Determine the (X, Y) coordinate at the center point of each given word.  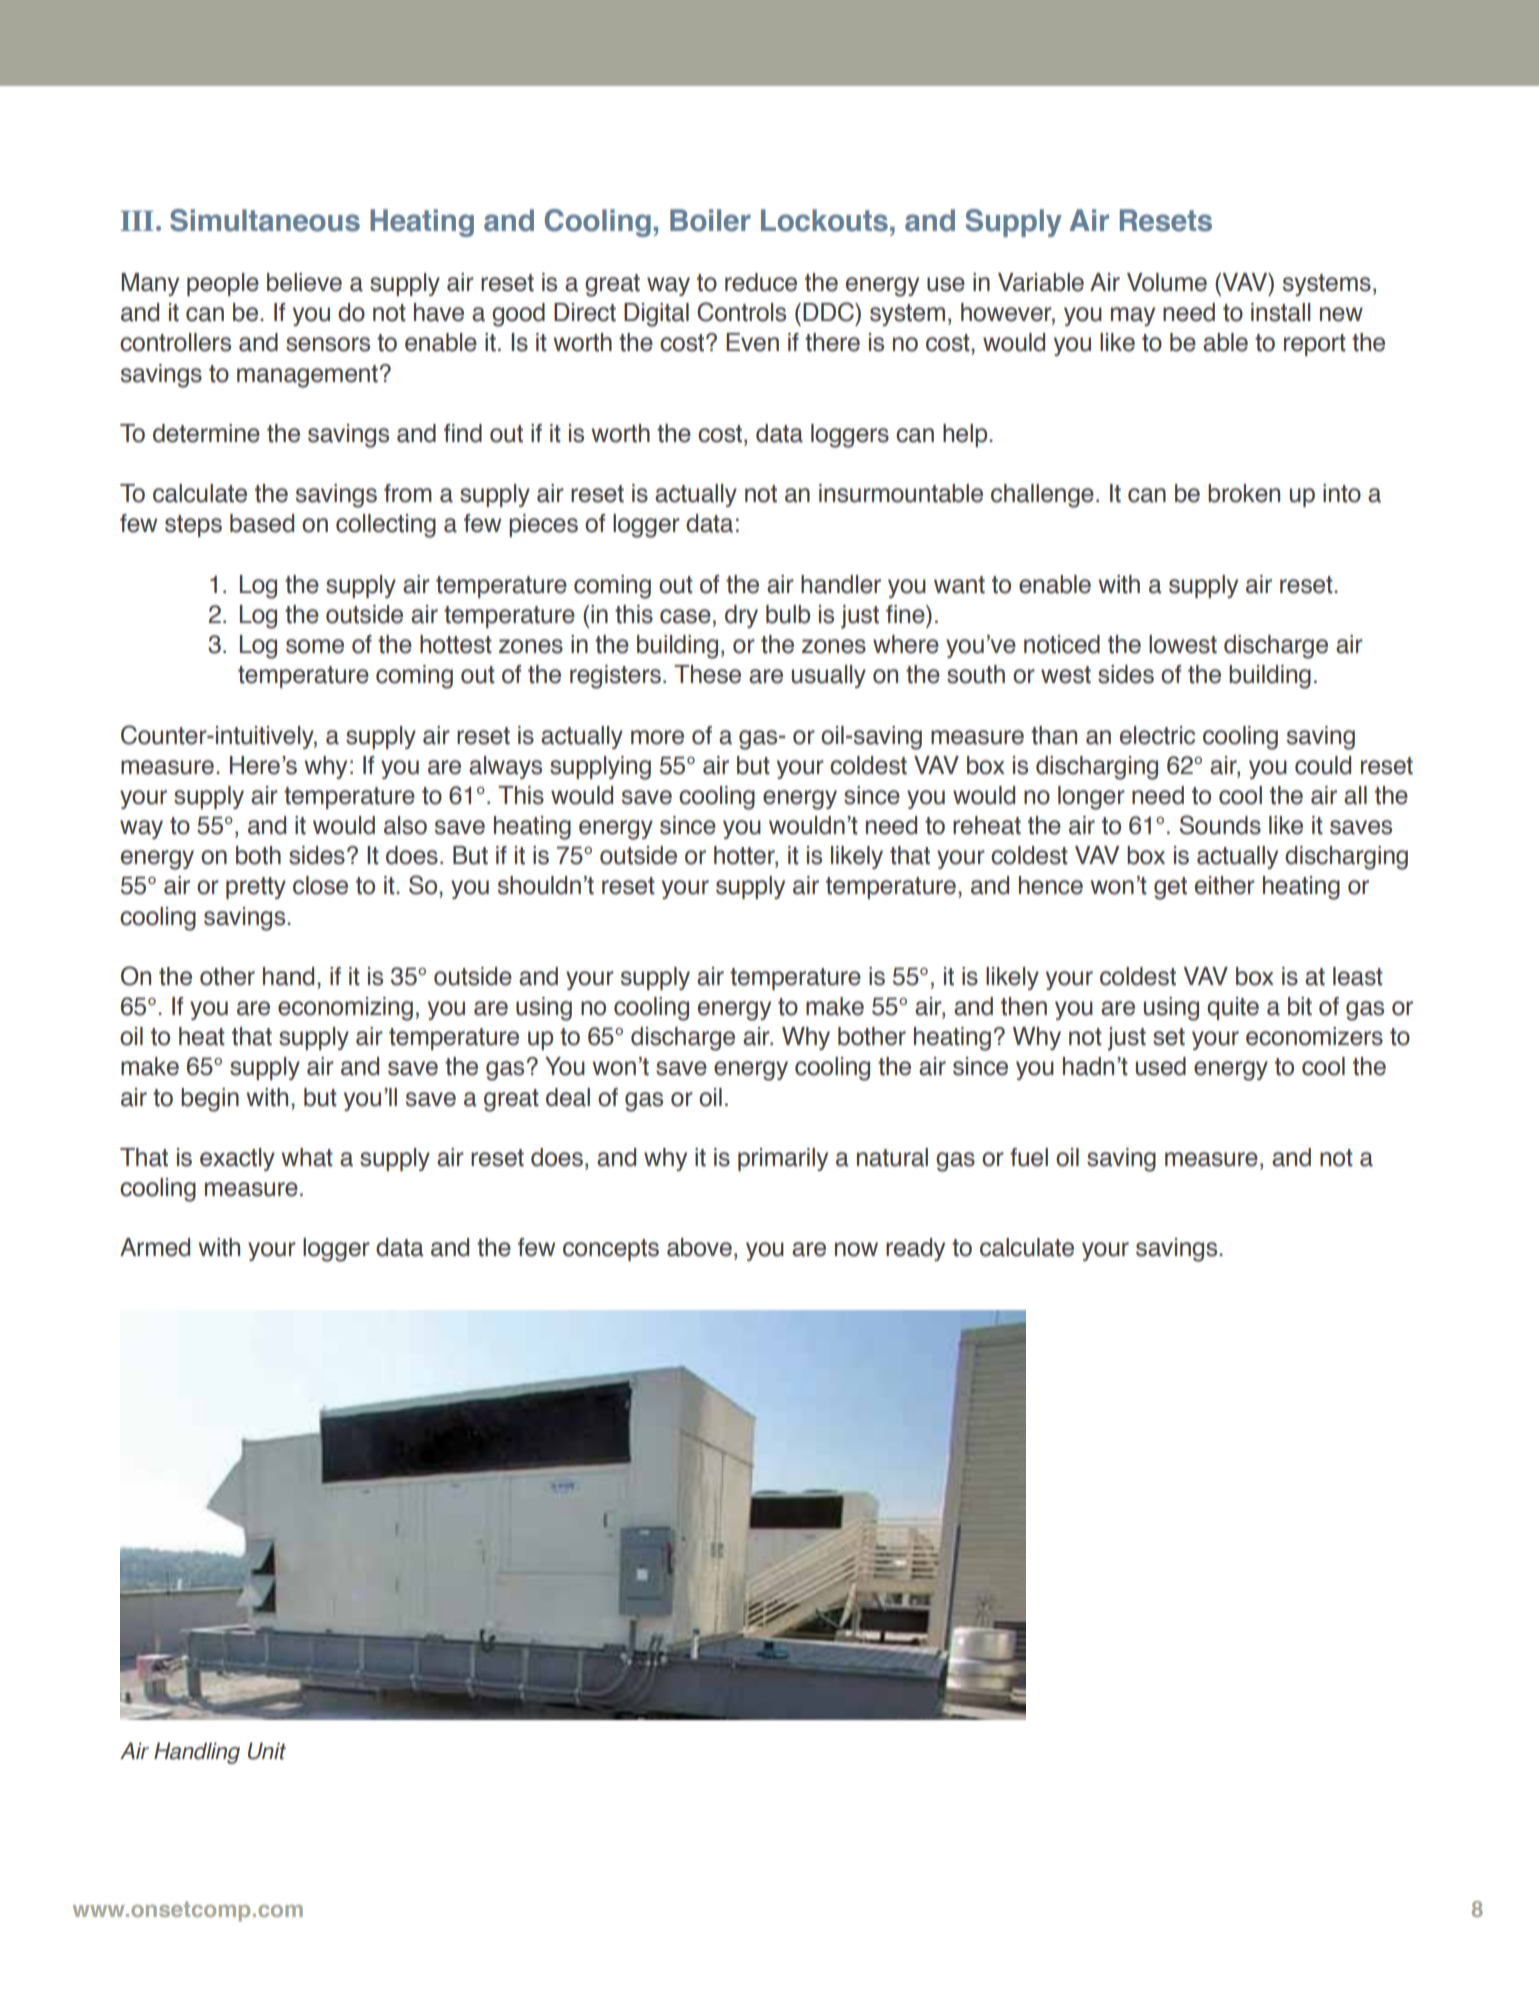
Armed (155, 1247)
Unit (267, 1751)
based (262, 523)
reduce (761, 282)
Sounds (1220, 825)
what (307, 1157)
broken (1244, 493)
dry (741, 616)
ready (915, 1249)
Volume (1167, 282)
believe (304, 282)
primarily (783, 1159)
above (699, 1247)
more (657, 737)
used (1161, 1066)
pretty (256, 888)
